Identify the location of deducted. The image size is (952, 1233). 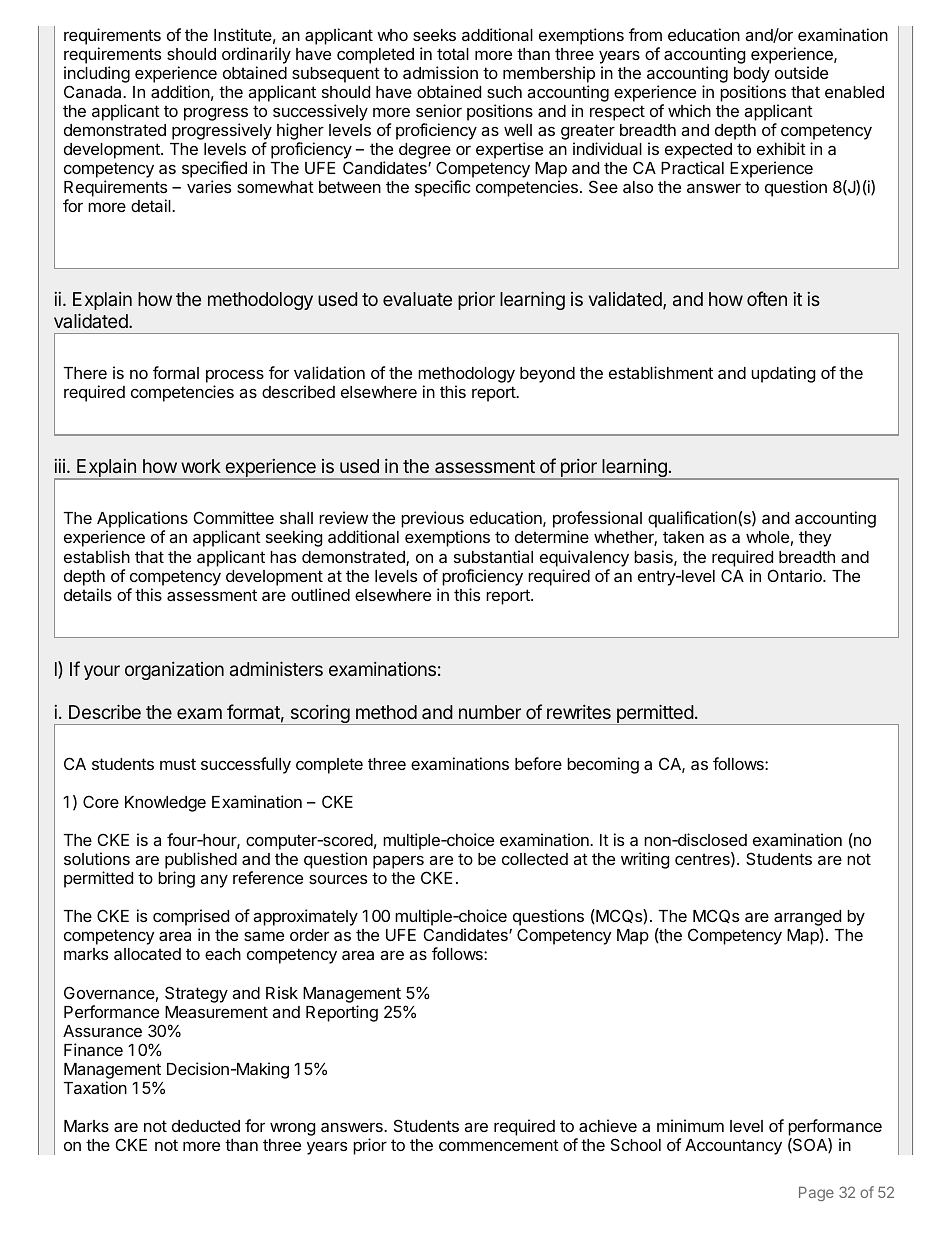
(206, 1126).
